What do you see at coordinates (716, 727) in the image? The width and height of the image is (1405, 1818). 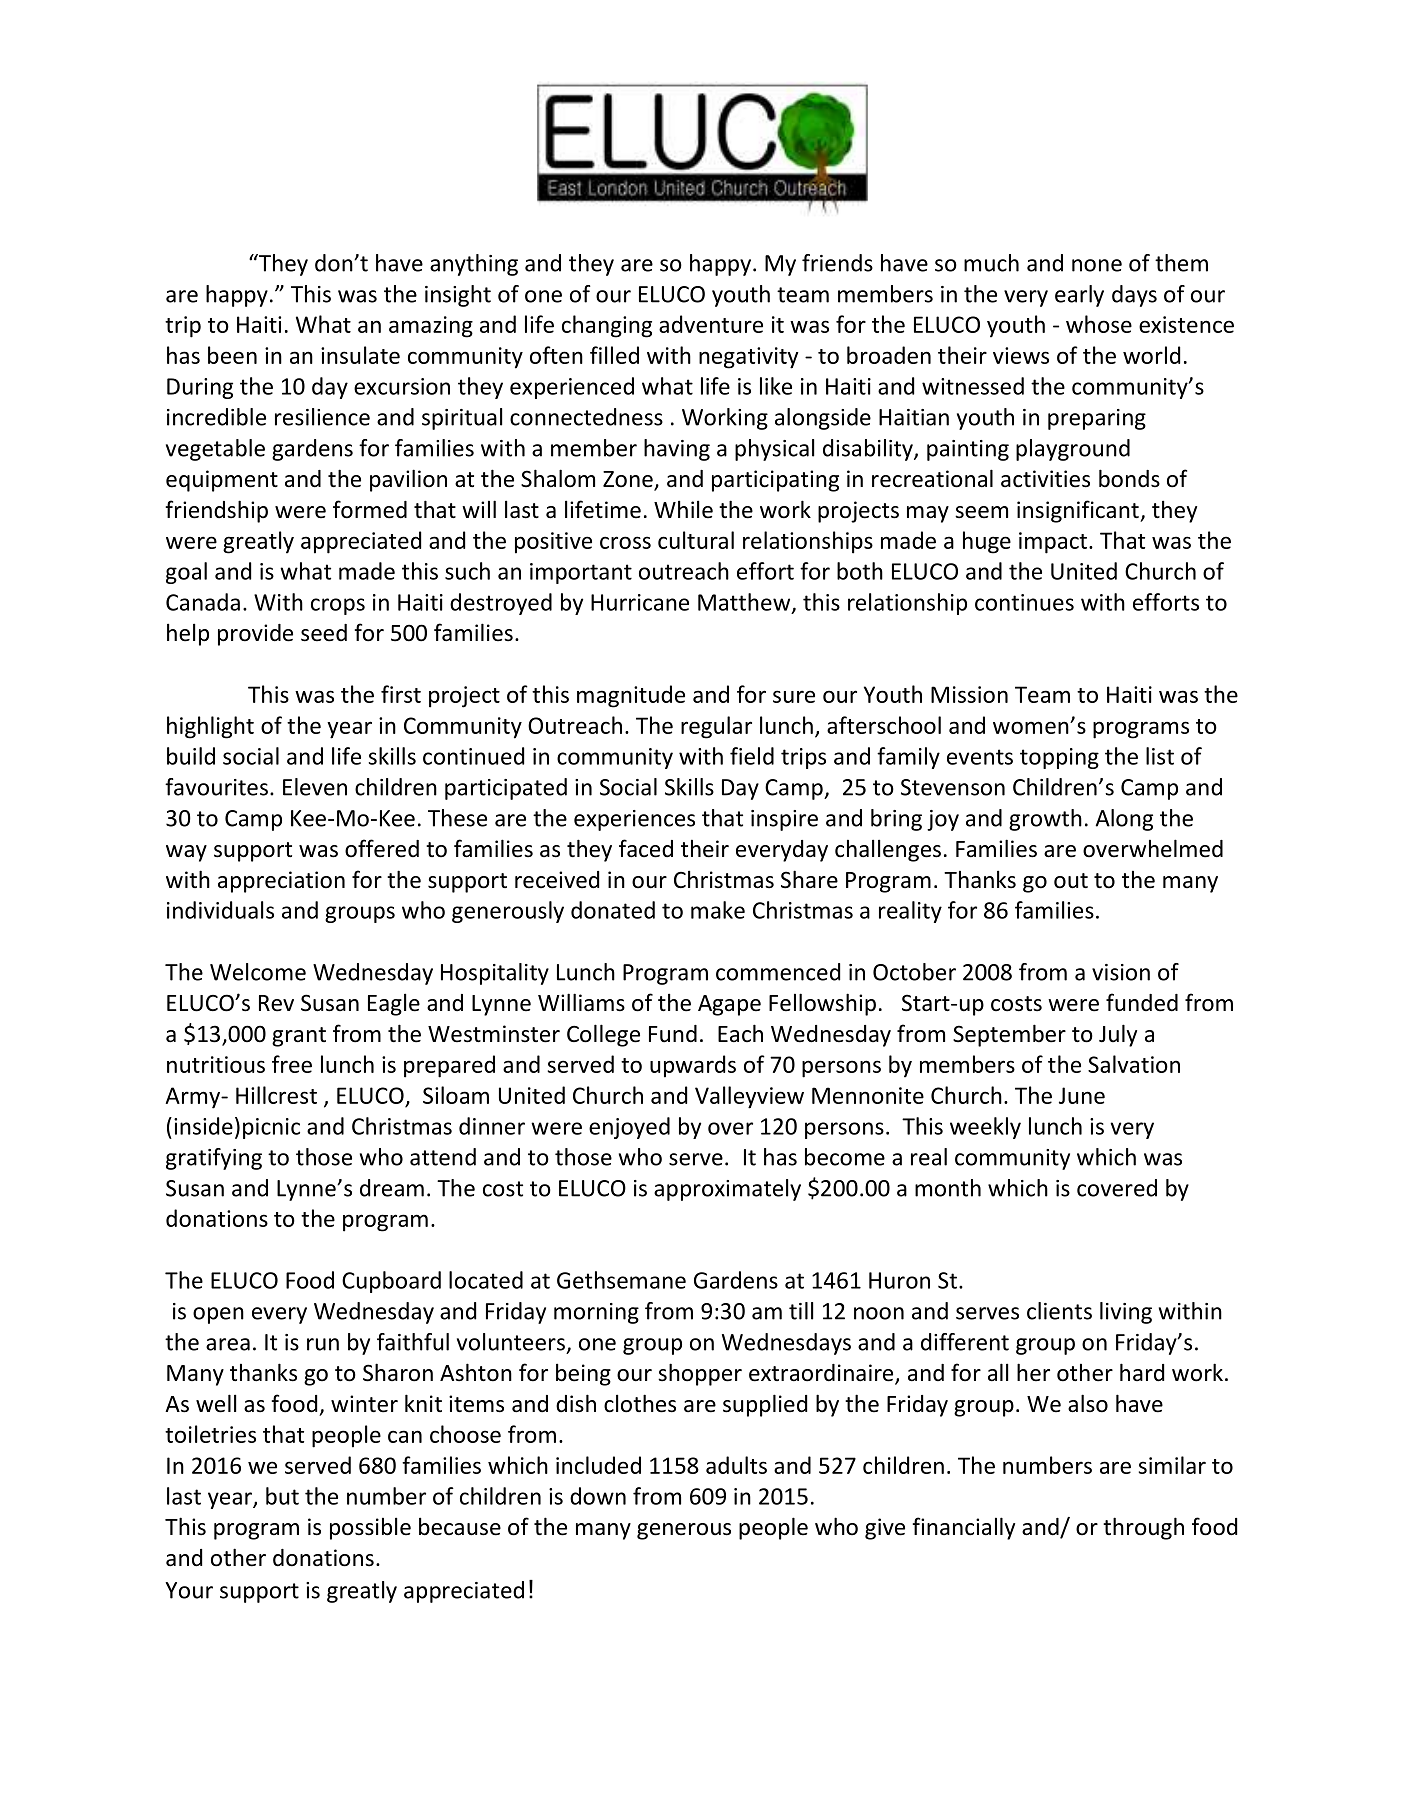 I see `regular` at bounding box center [716, 727].
